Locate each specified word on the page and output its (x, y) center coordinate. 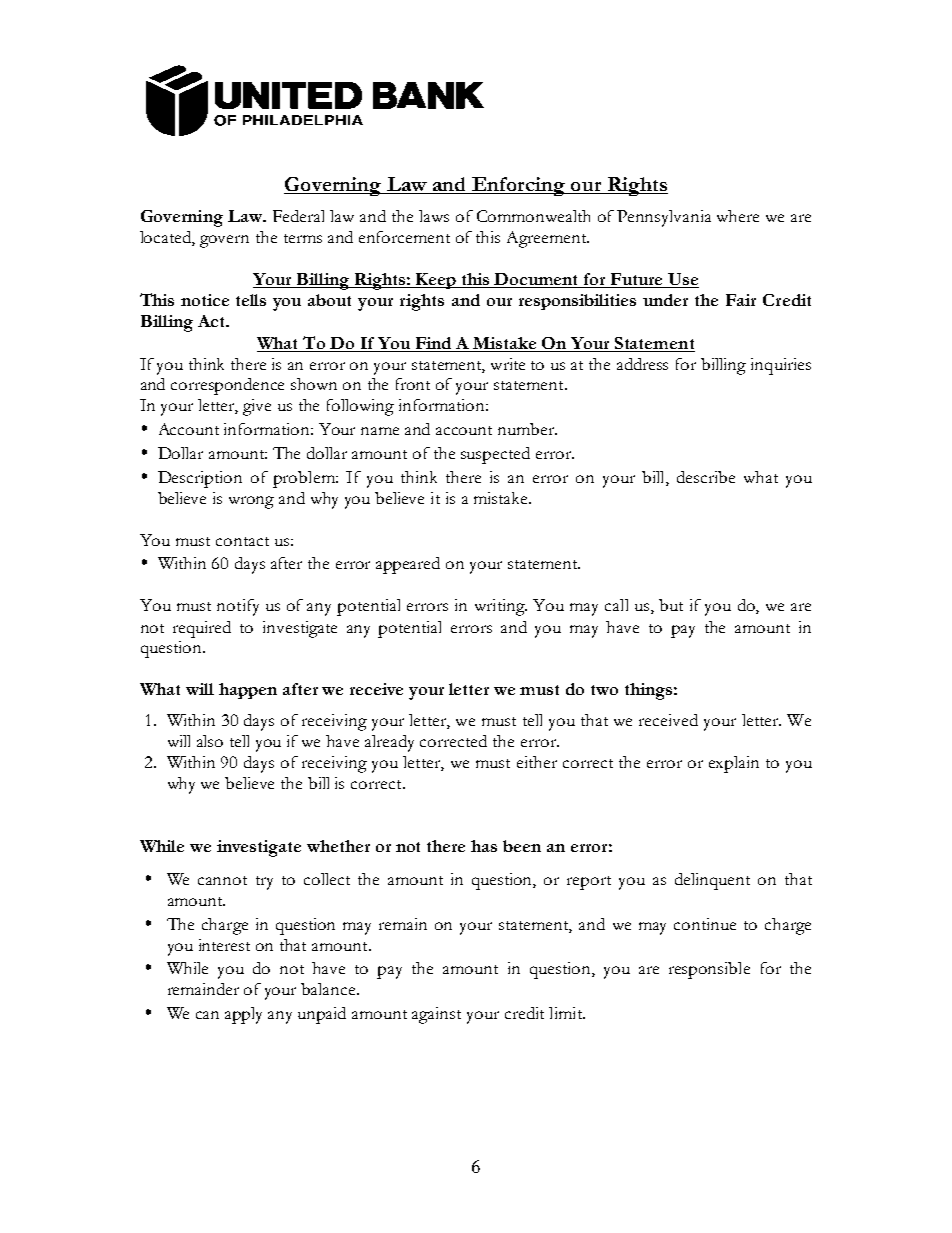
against (436, 1015)
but (671, 605)
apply (243, 1015)
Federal (298, 216)
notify (238, 607)
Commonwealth (533, 216)
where (738, 216)
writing (501, 607)
